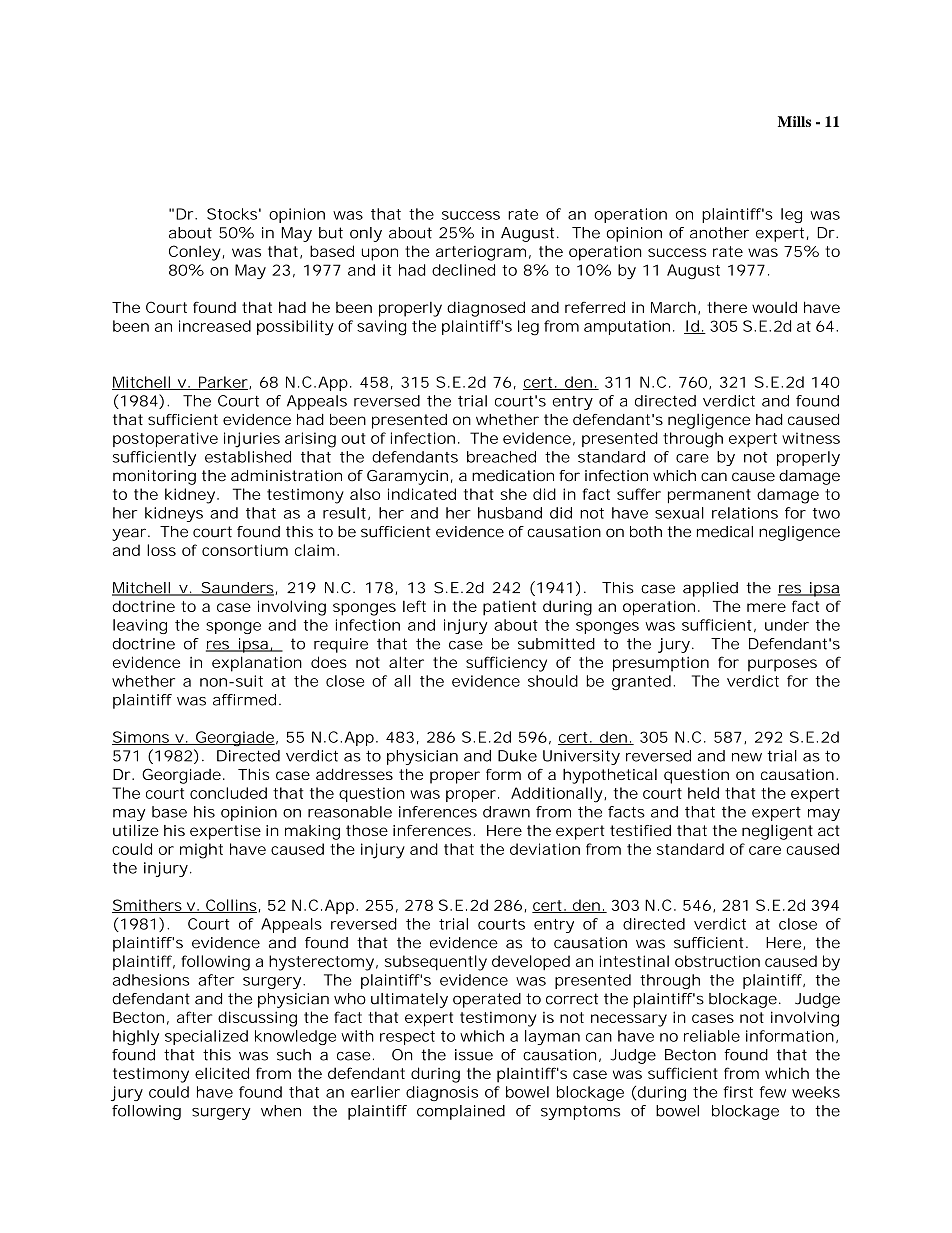 The height and width of the image is (1233, 952). Describe the element at coordinates (501, 457) in the image. I see `breached` at that location.
